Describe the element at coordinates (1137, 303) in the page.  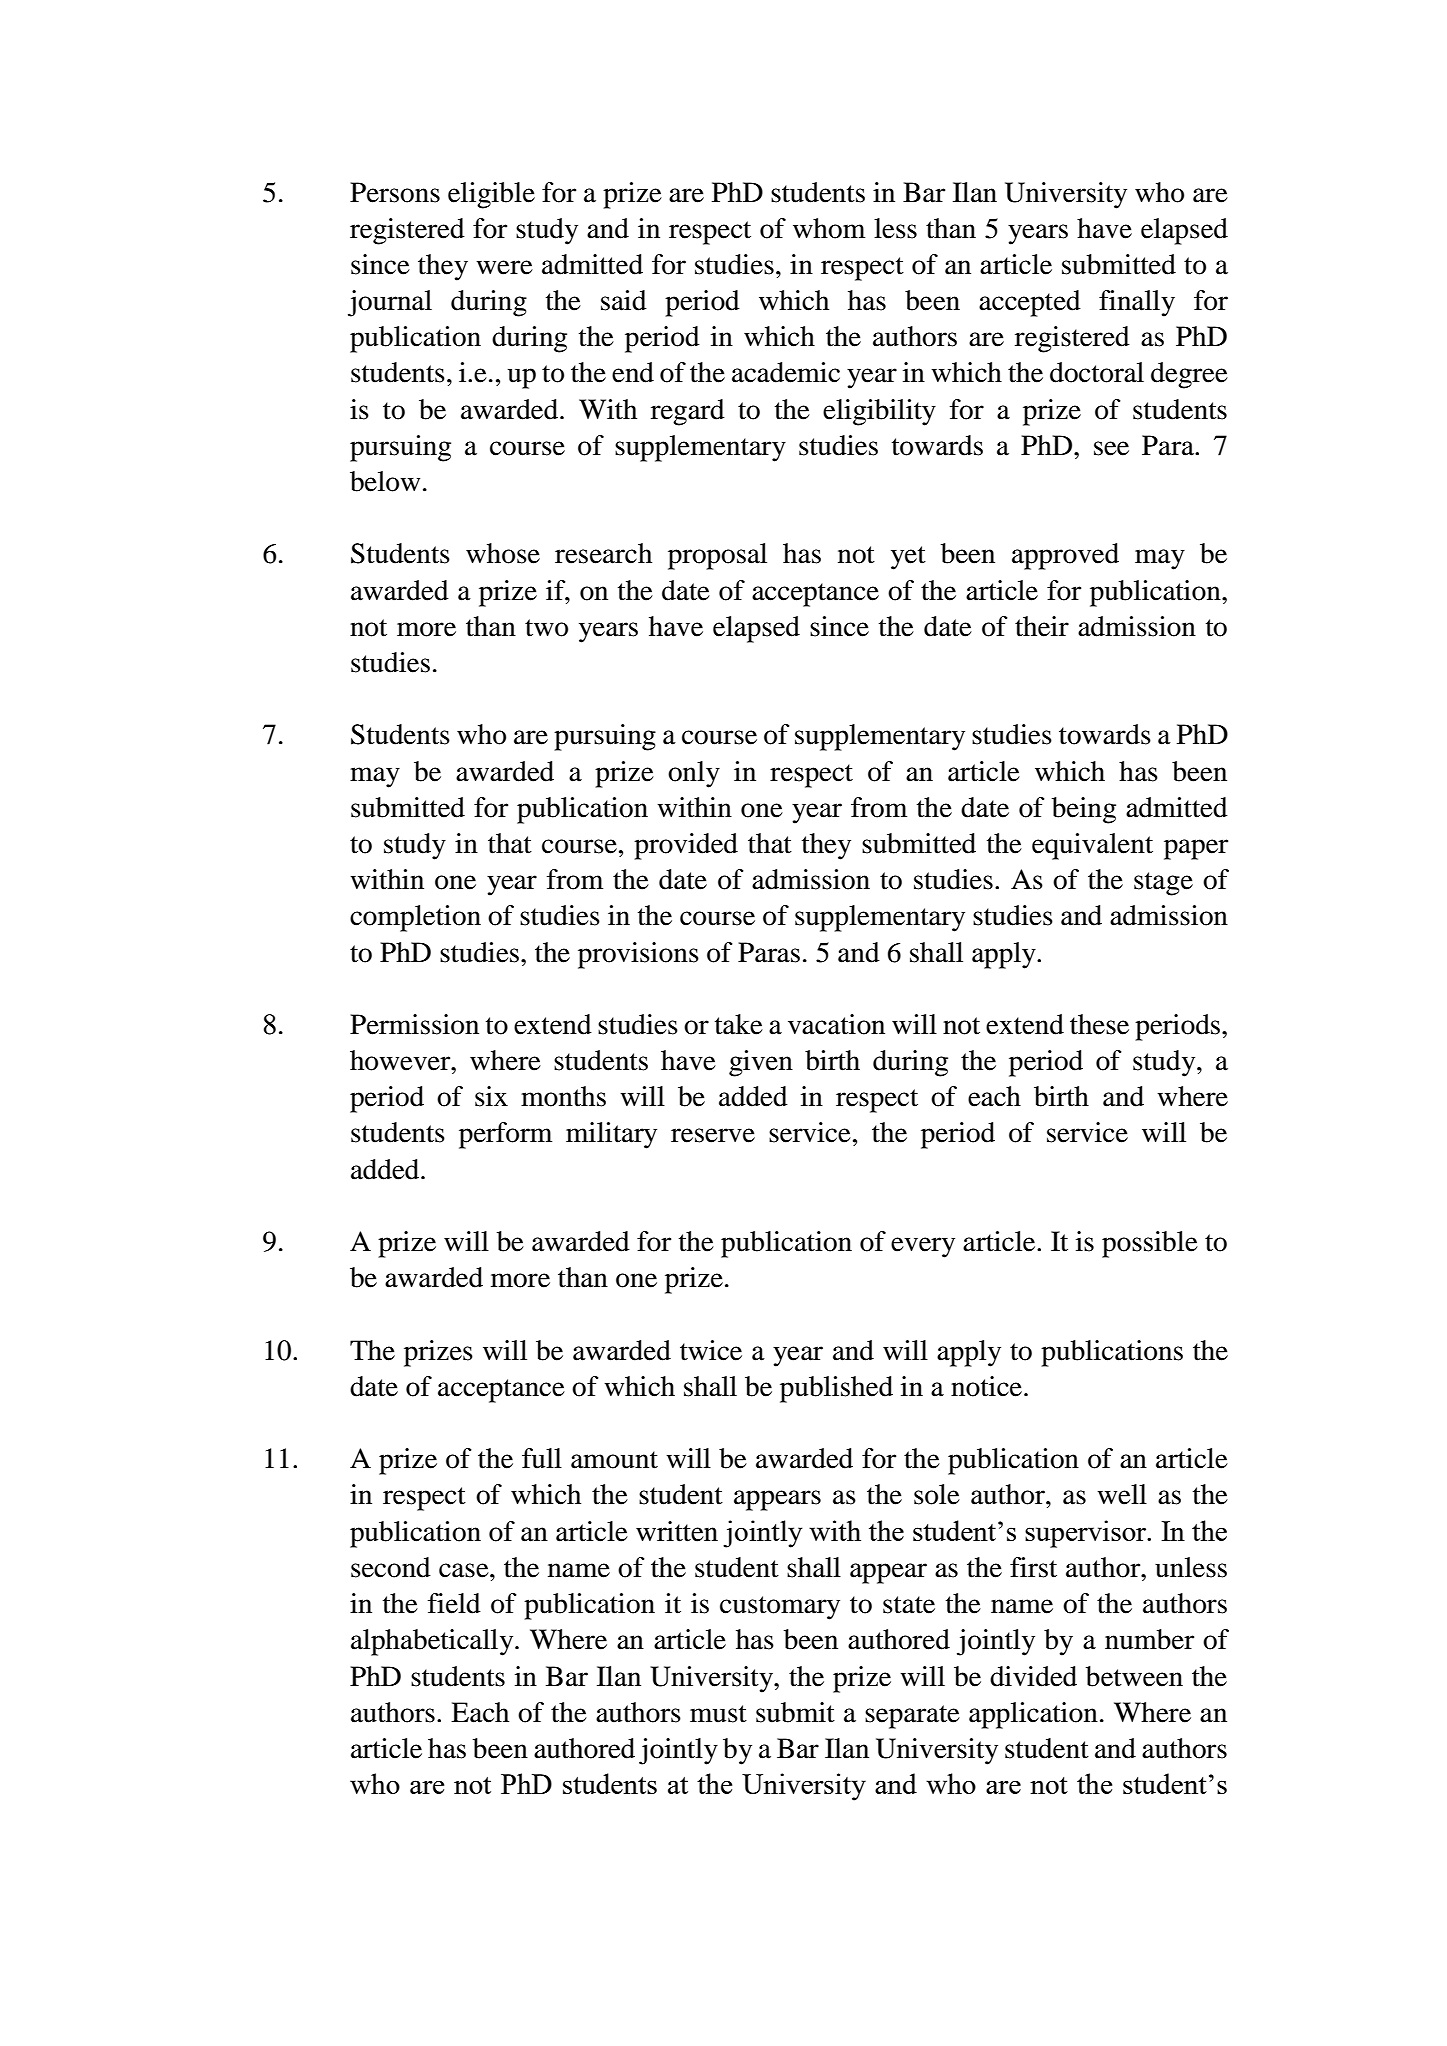
I see `finally` at that location.
